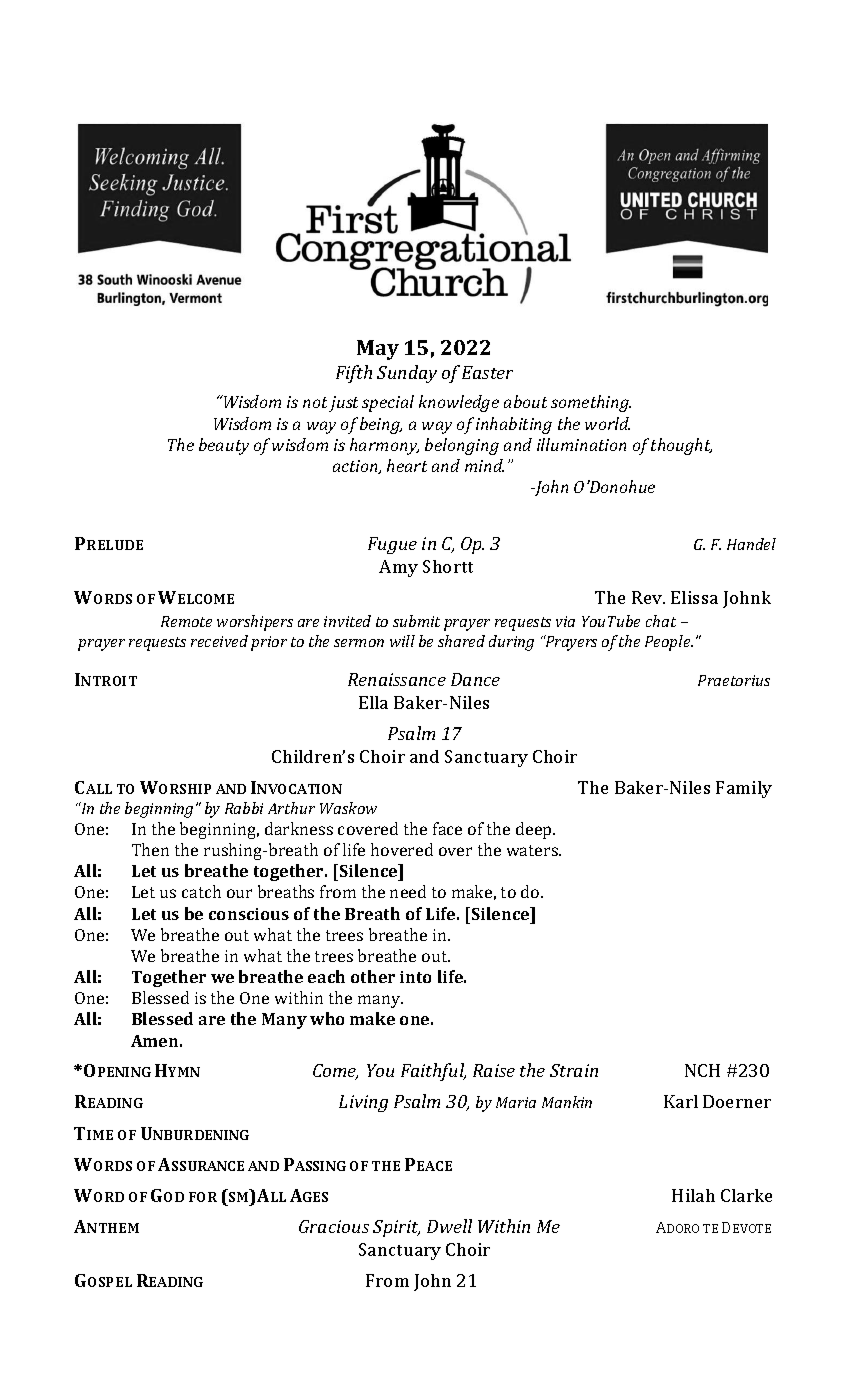 The height and width of the screenshot is (1400, 849). I want to click on Family, so click(744, 789).
